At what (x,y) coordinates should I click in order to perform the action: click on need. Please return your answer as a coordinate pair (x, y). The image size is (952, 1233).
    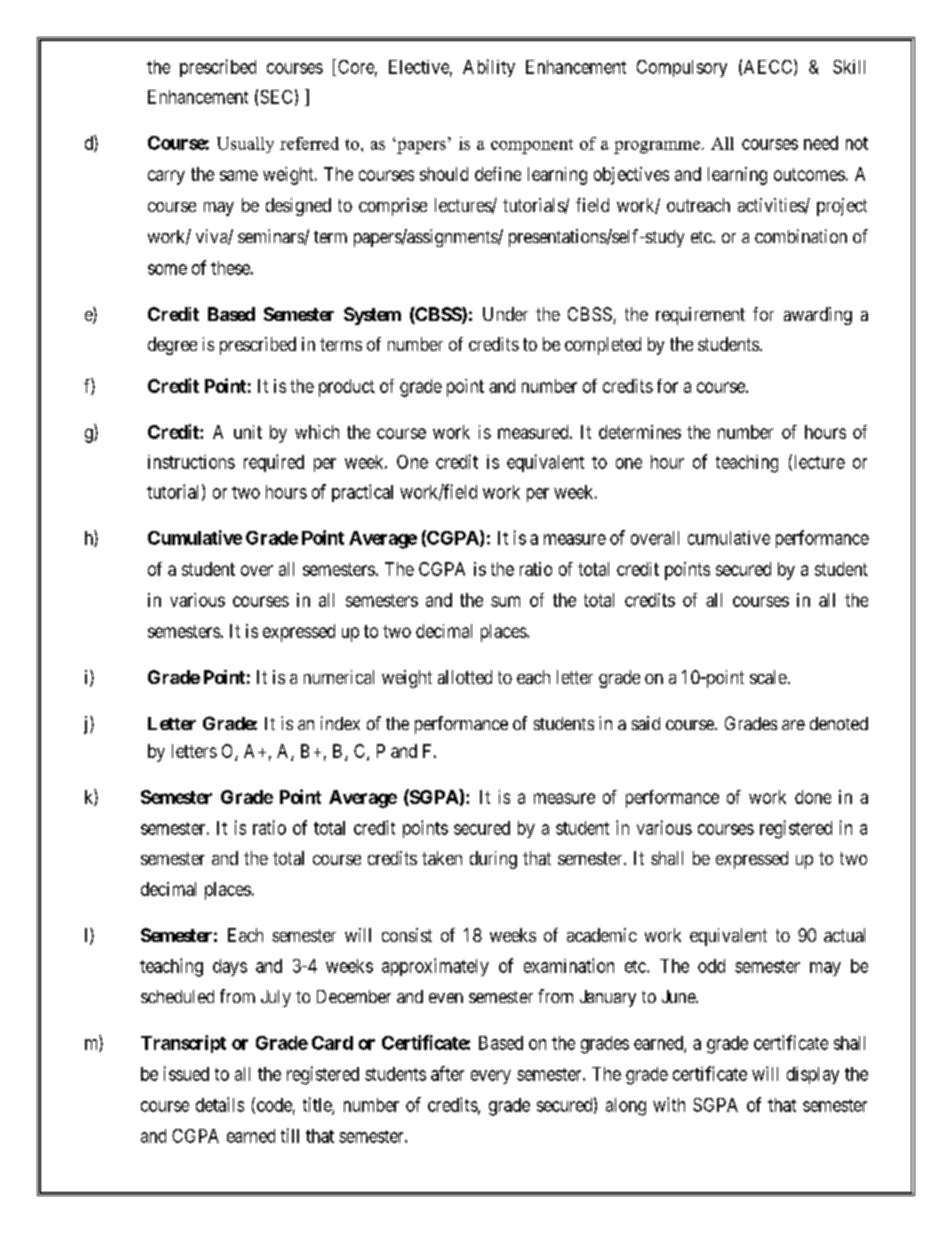
    Looking at the image, I should click on (821, 143).
